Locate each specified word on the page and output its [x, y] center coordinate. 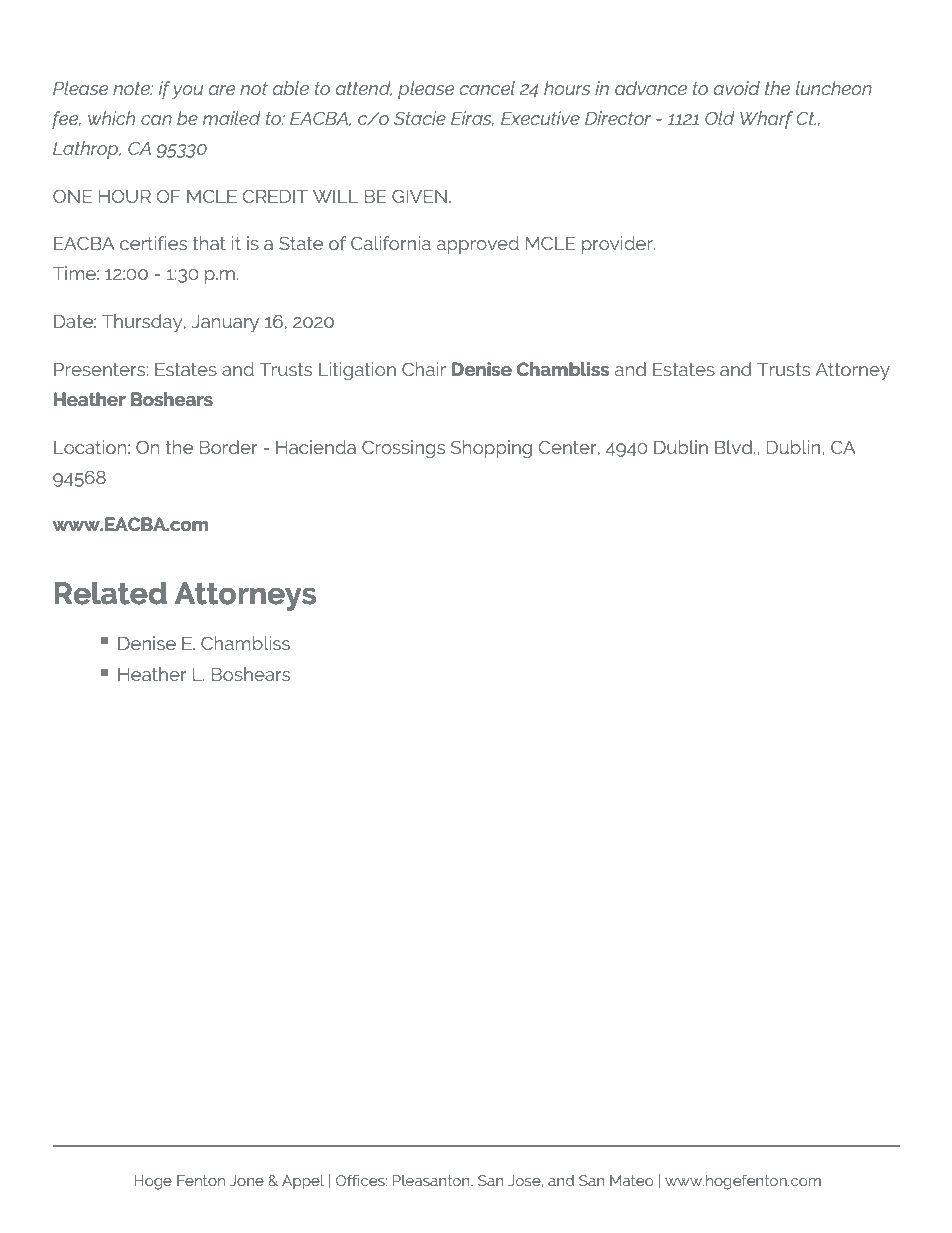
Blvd [733, 447]
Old [719, 118]
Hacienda [316, 447]
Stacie [420, 118]
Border [228, 447]
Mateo [631, 1180]
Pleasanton [432, 1180]
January [225, 323]
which [111, 118]
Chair [424, 369]
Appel [303, 1182]
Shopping [491, 449]
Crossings [403, 449]
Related [110, 593]
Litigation [357, 371]
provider [618, 245]
